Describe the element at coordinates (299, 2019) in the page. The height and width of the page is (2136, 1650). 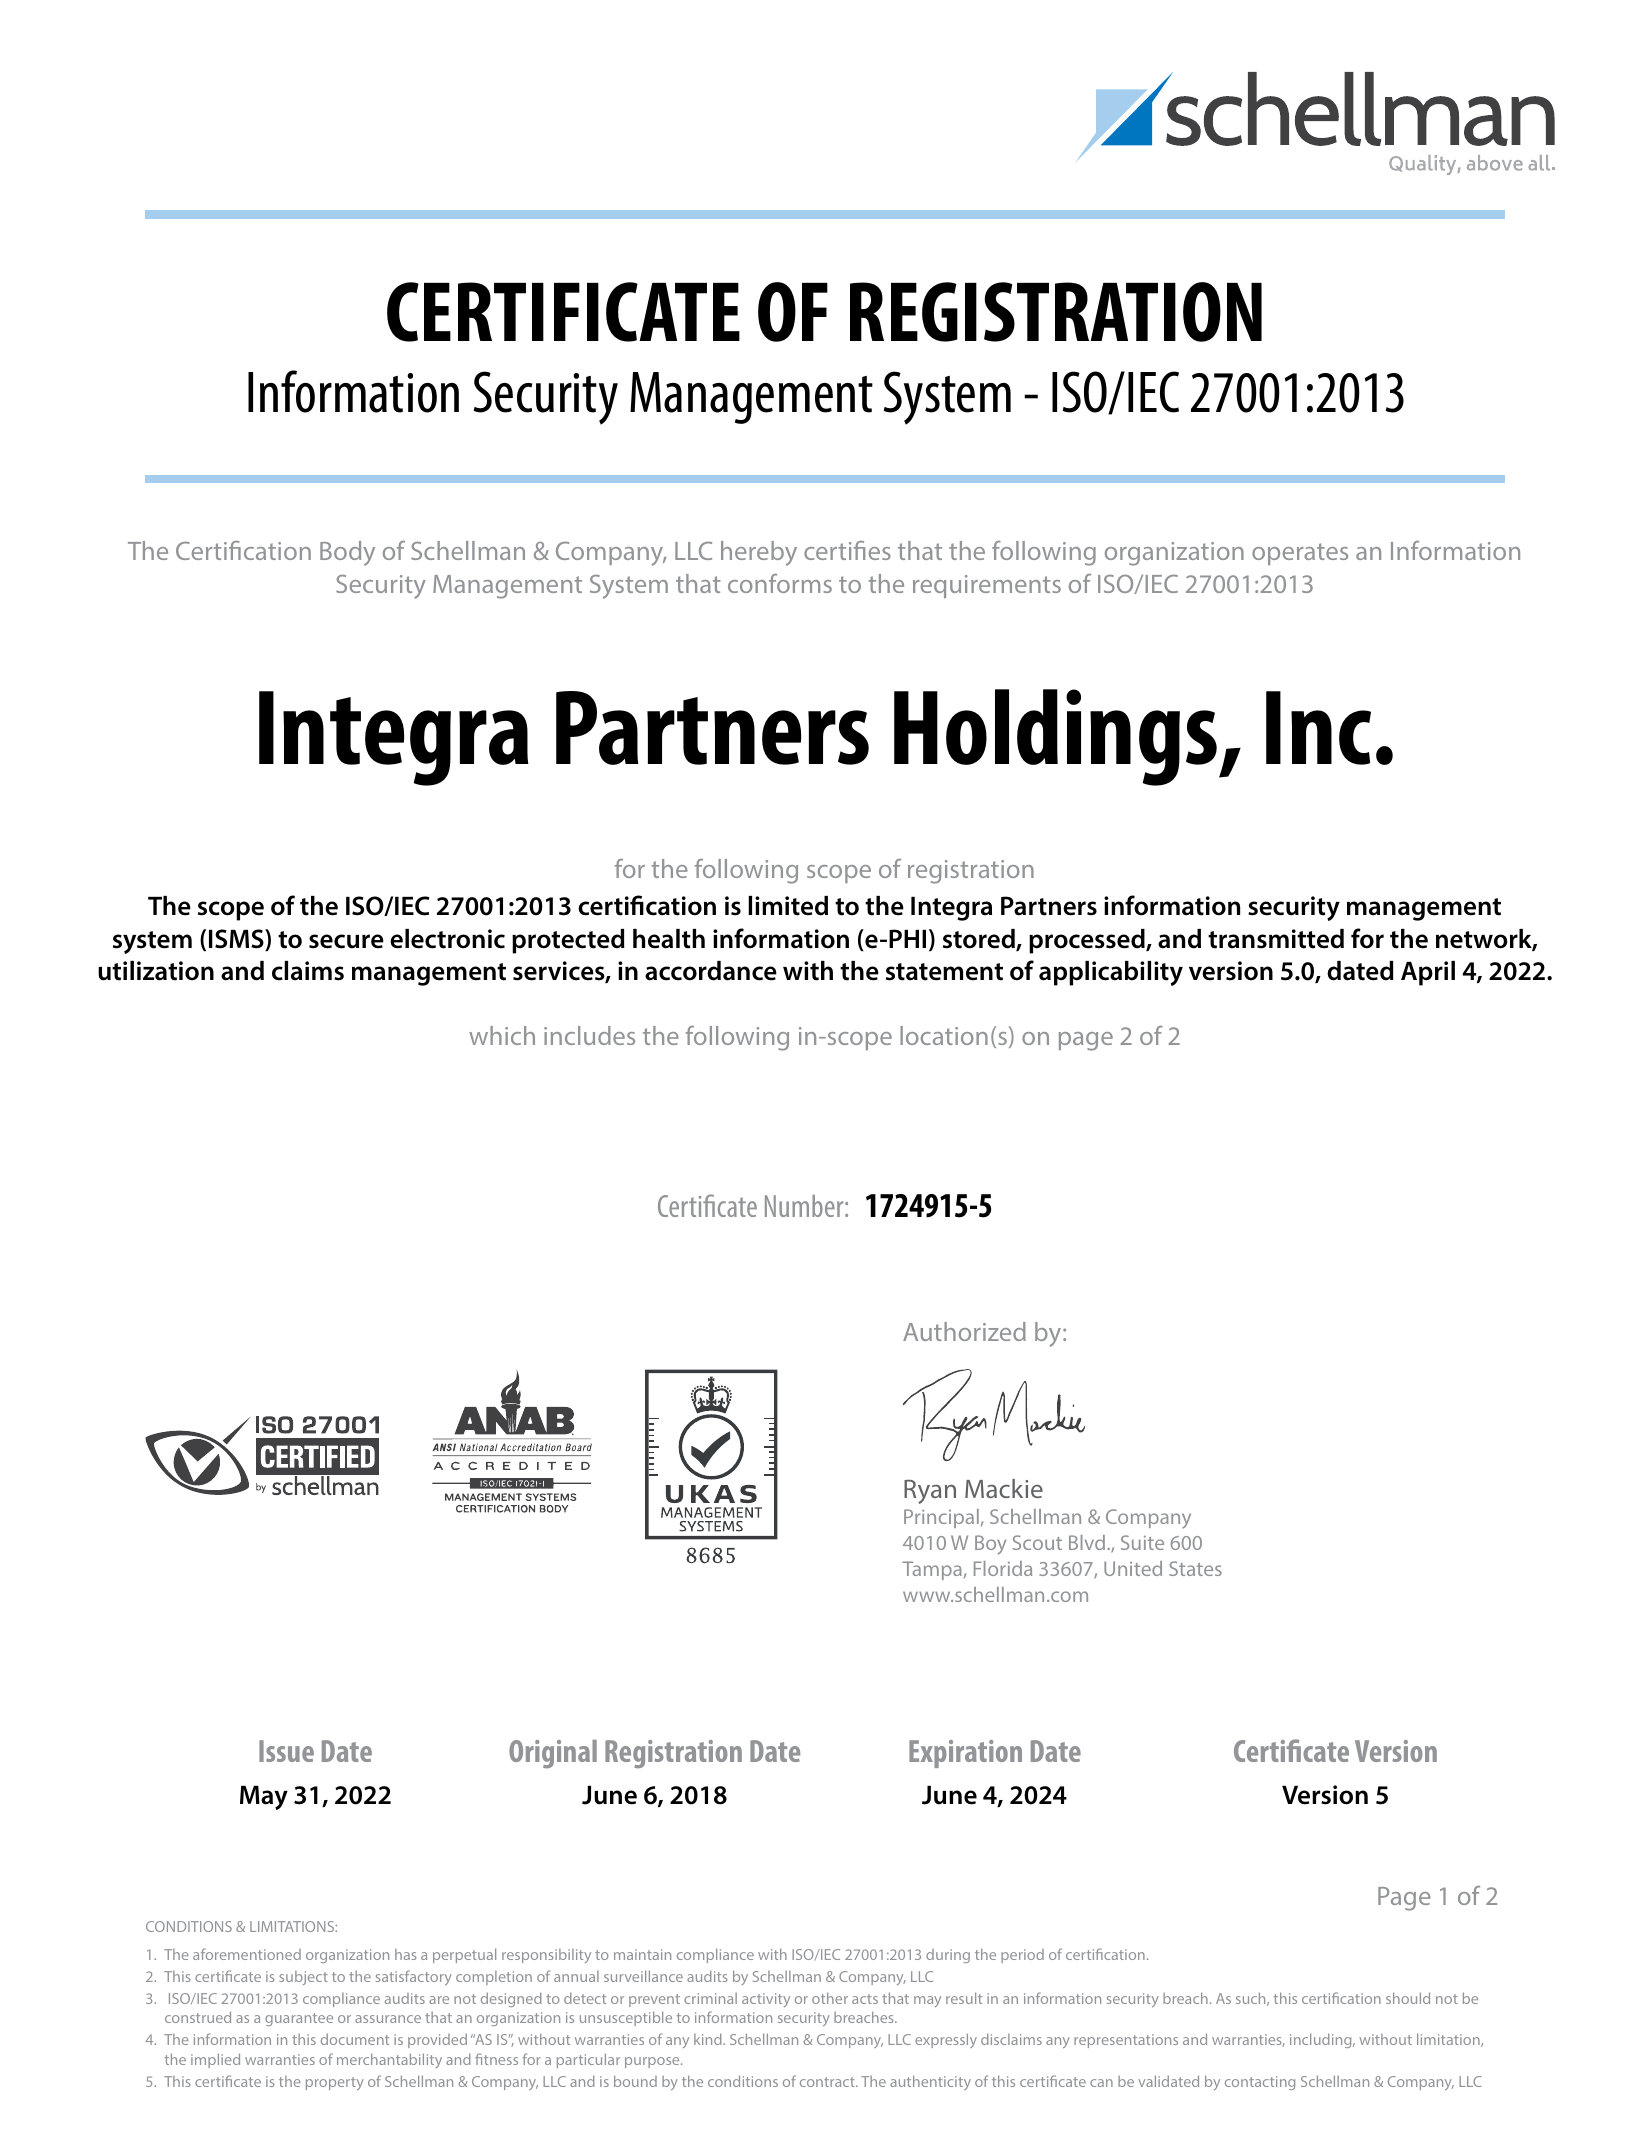
I see `guarantee` at that location.
